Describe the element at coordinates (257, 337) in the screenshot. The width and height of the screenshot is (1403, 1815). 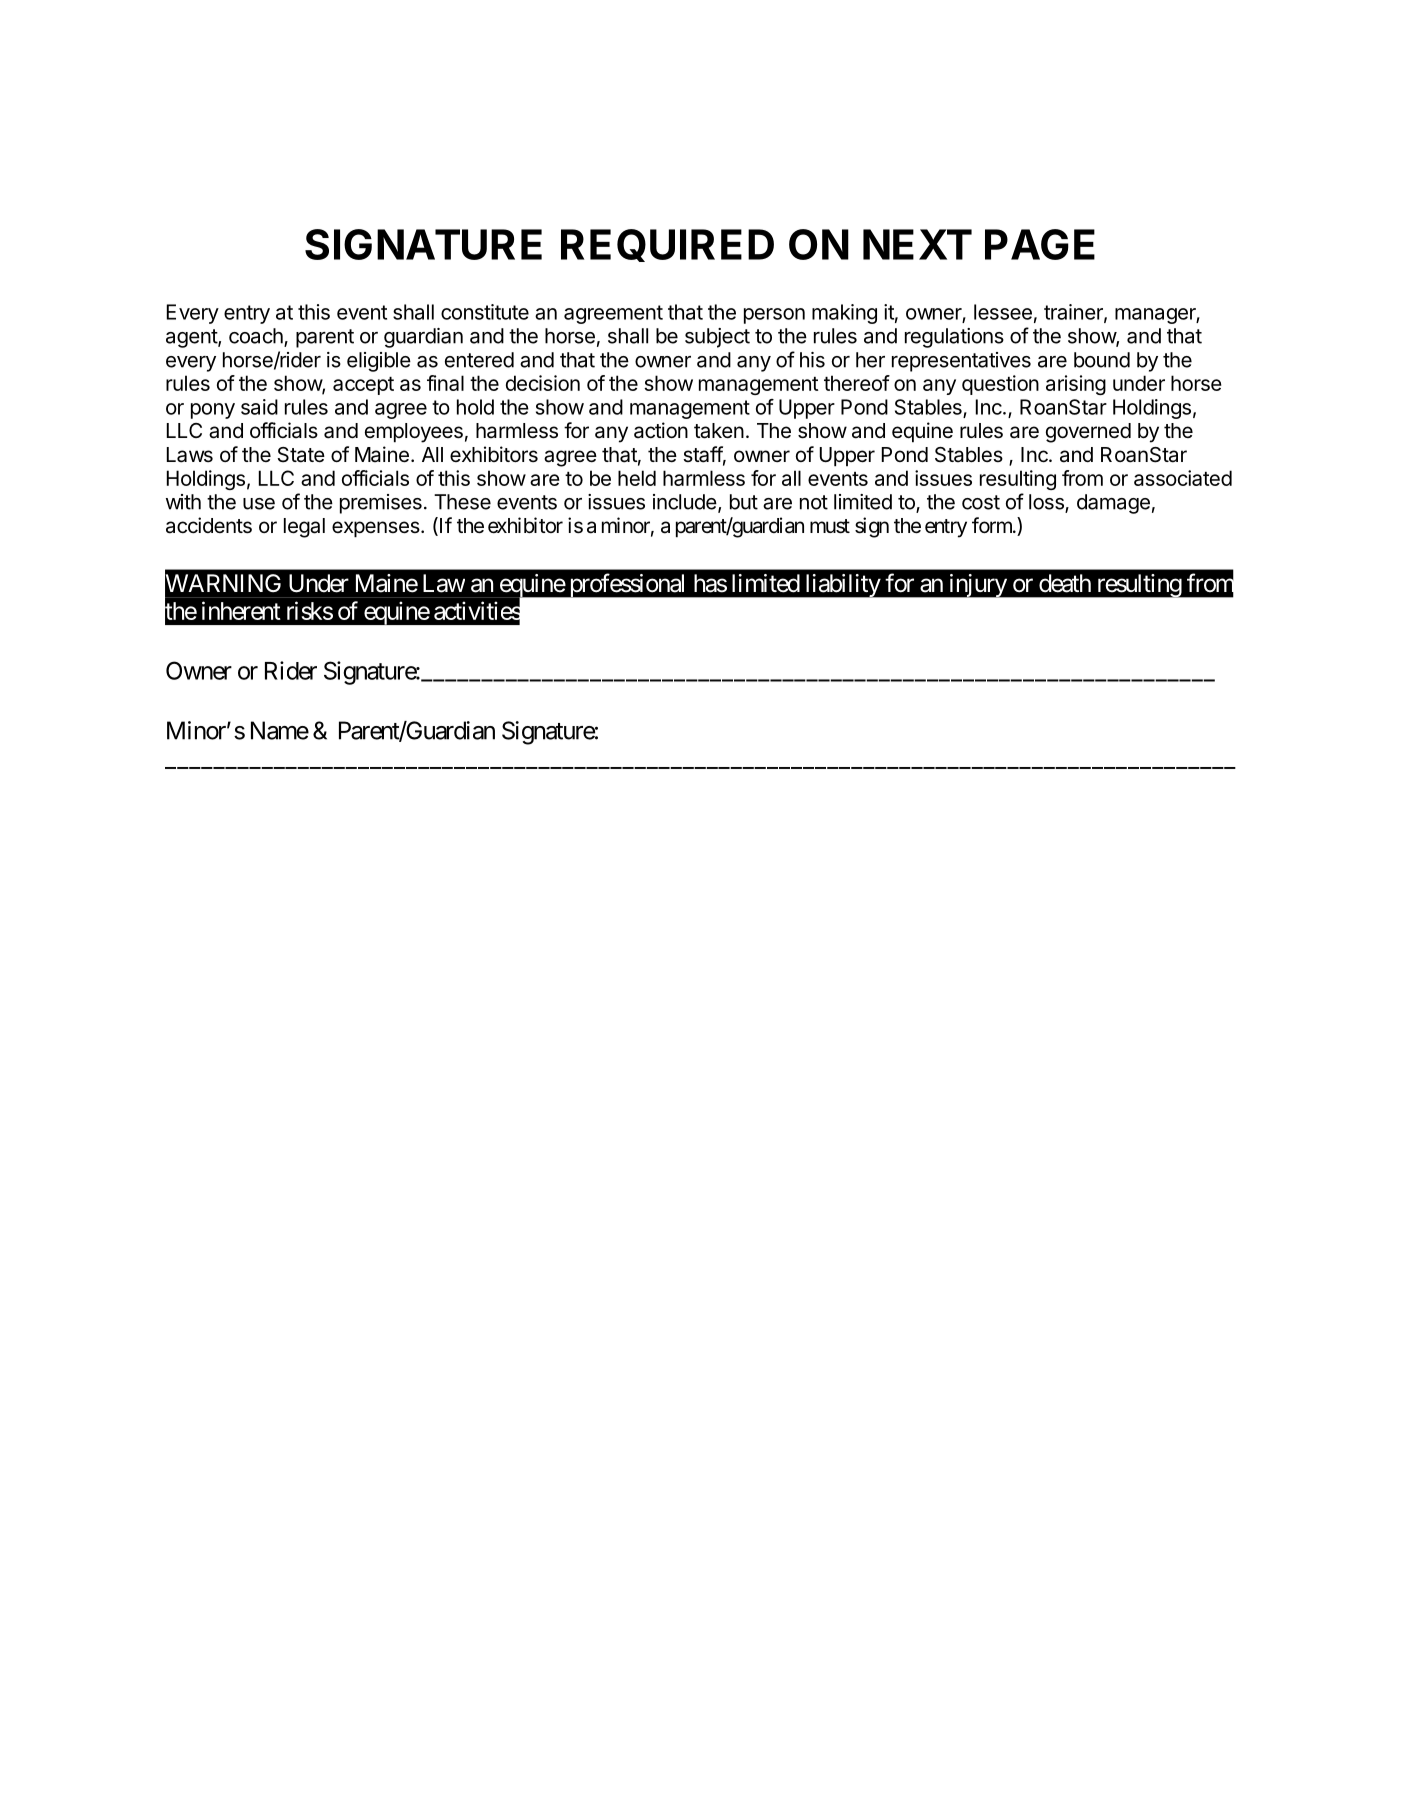
I see `coach` at that location.
